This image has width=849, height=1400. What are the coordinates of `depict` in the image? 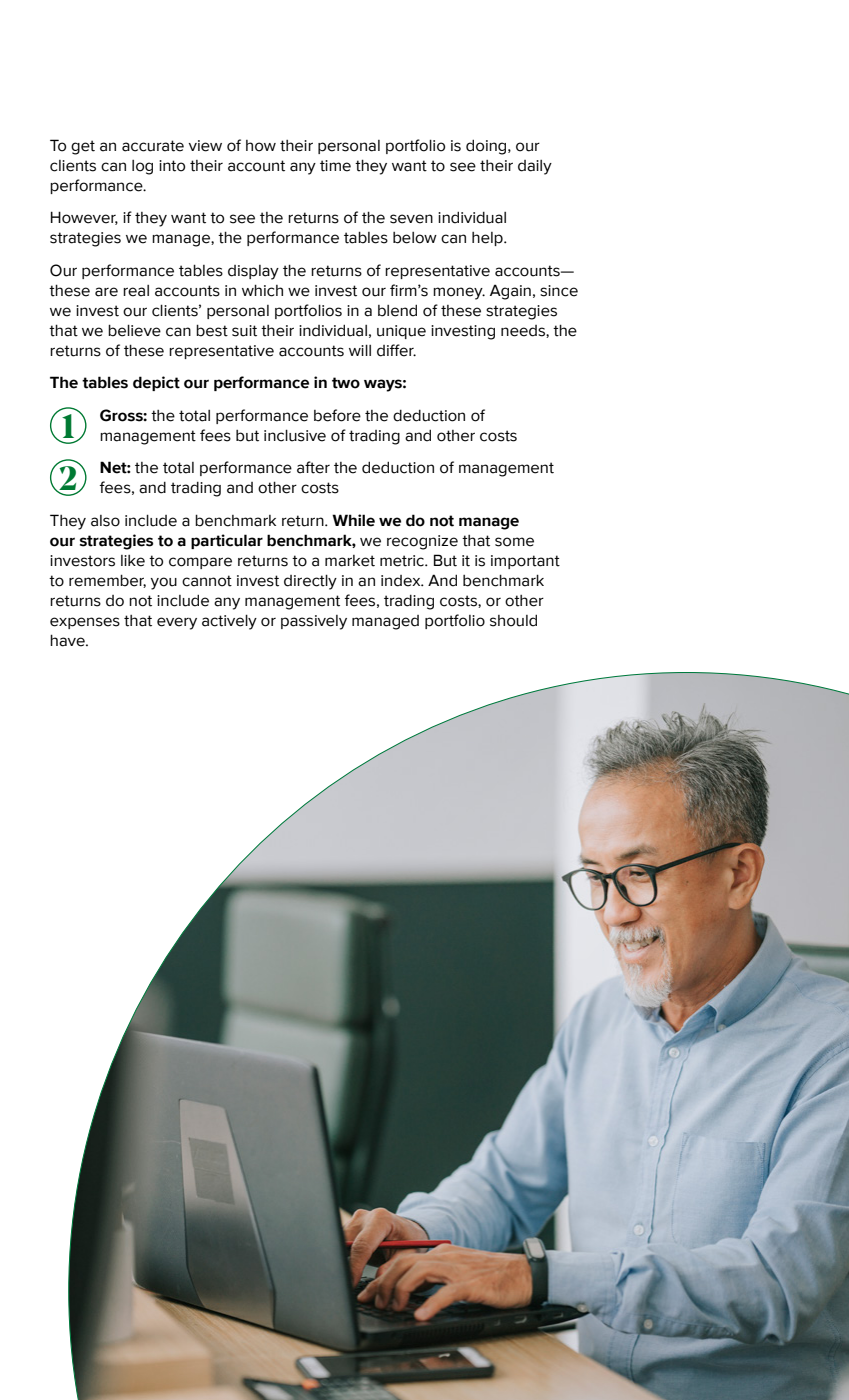 It's located at (156, 383).
